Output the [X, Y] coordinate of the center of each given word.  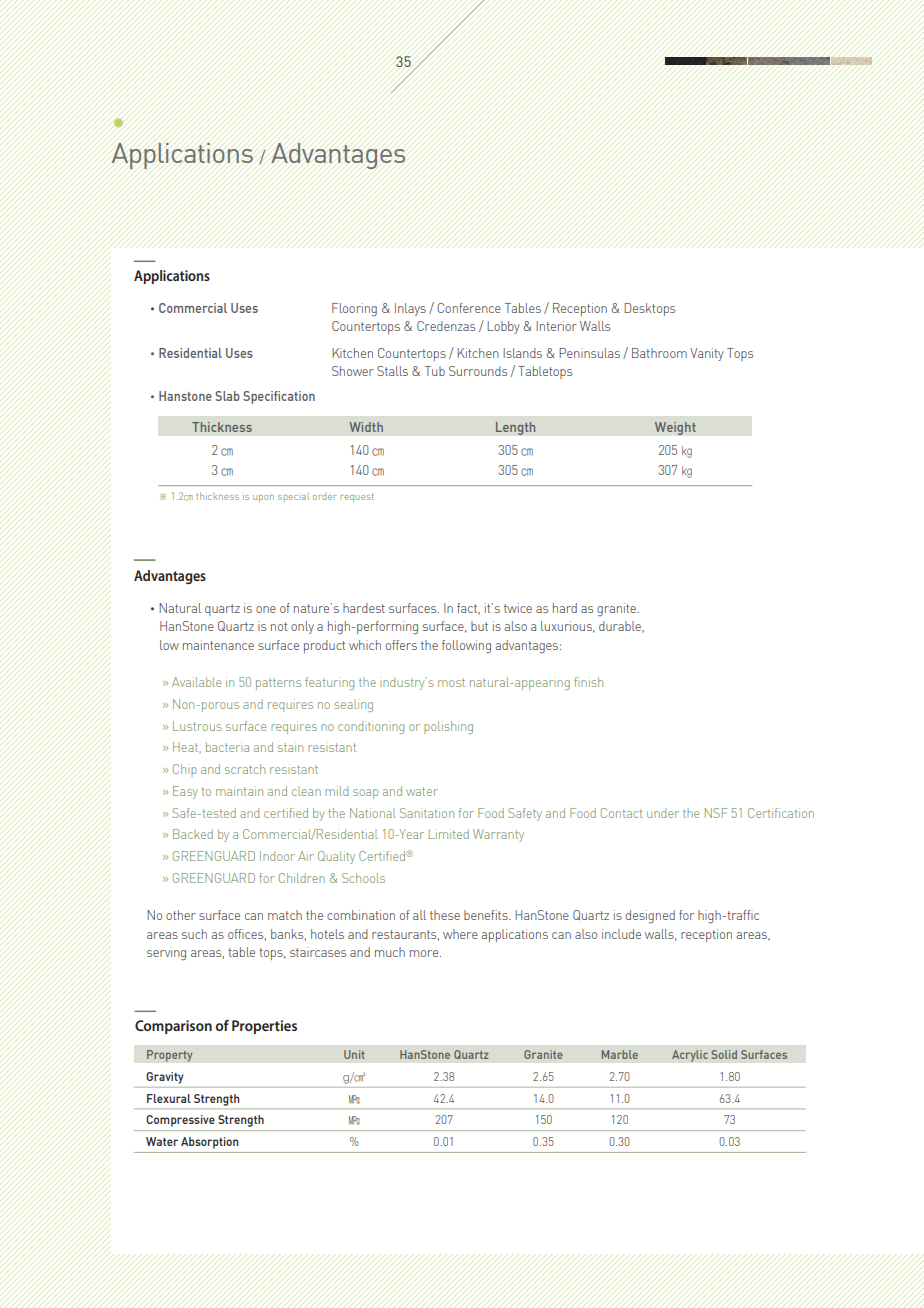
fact [468, 609]
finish [588, 682]
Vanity [707, 354]
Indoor [277, 856]
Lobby [503, 327]
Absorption [209, 1143]
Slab [227, 396]
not [279, 626]
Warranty [498, 835]
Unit [354, 1054]
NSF [716, 813]
